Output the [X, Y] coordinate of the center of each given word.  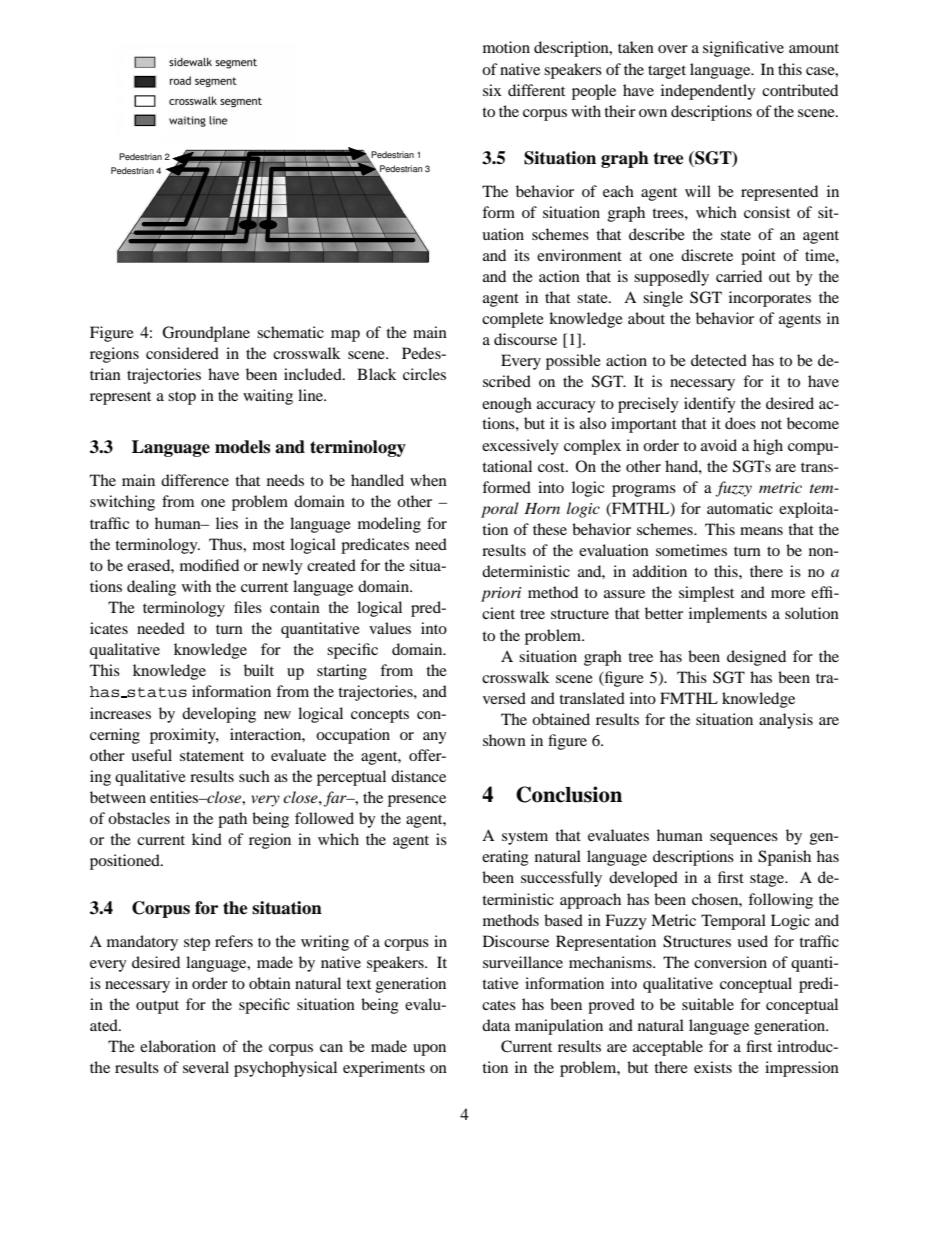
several [206, 1067]
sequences [744, 839]
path [232, 820]
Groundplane [206, 334]
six [492, 90]
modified [209, 565]
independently [708, 92]
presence [417, 801]
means [761, 531]
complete [513, 320]
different [536, 90]
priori [501, 594]
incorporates [770, 299]
